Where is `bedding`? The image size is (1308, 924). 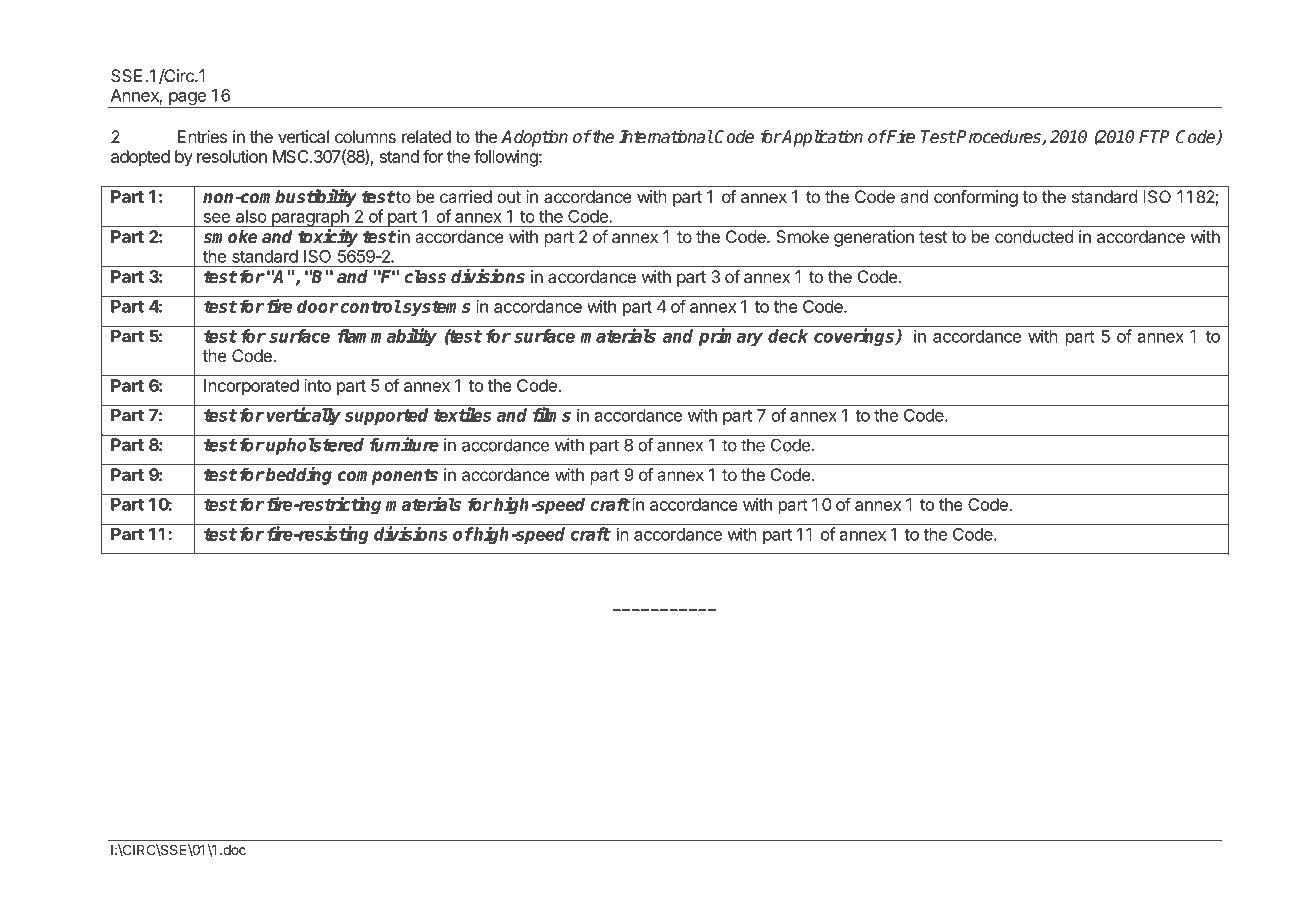 bedding is located at coordinates (298, 476).
